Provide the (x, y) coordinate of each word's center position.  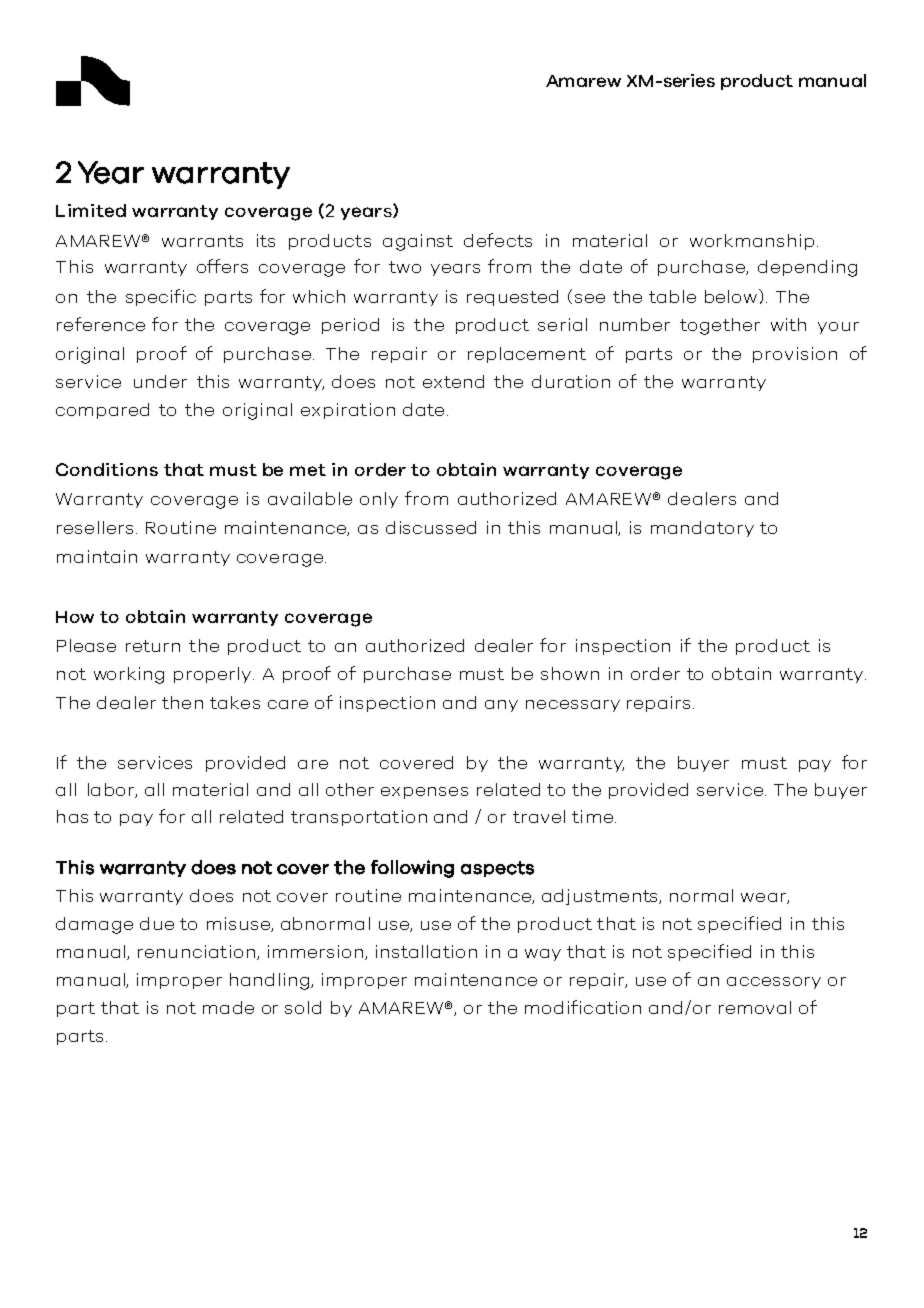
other (350, 789)
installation (426, 951)
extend (453, 381)
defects (498, 240)
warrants (202, 241)
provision (795, 355)
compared (102, 411)
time (592, 816)
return (153, 646)
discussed (431, 527)
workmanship (752, 242)
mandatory (702, 529)
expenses (424, 793)
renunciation (196, 951)
